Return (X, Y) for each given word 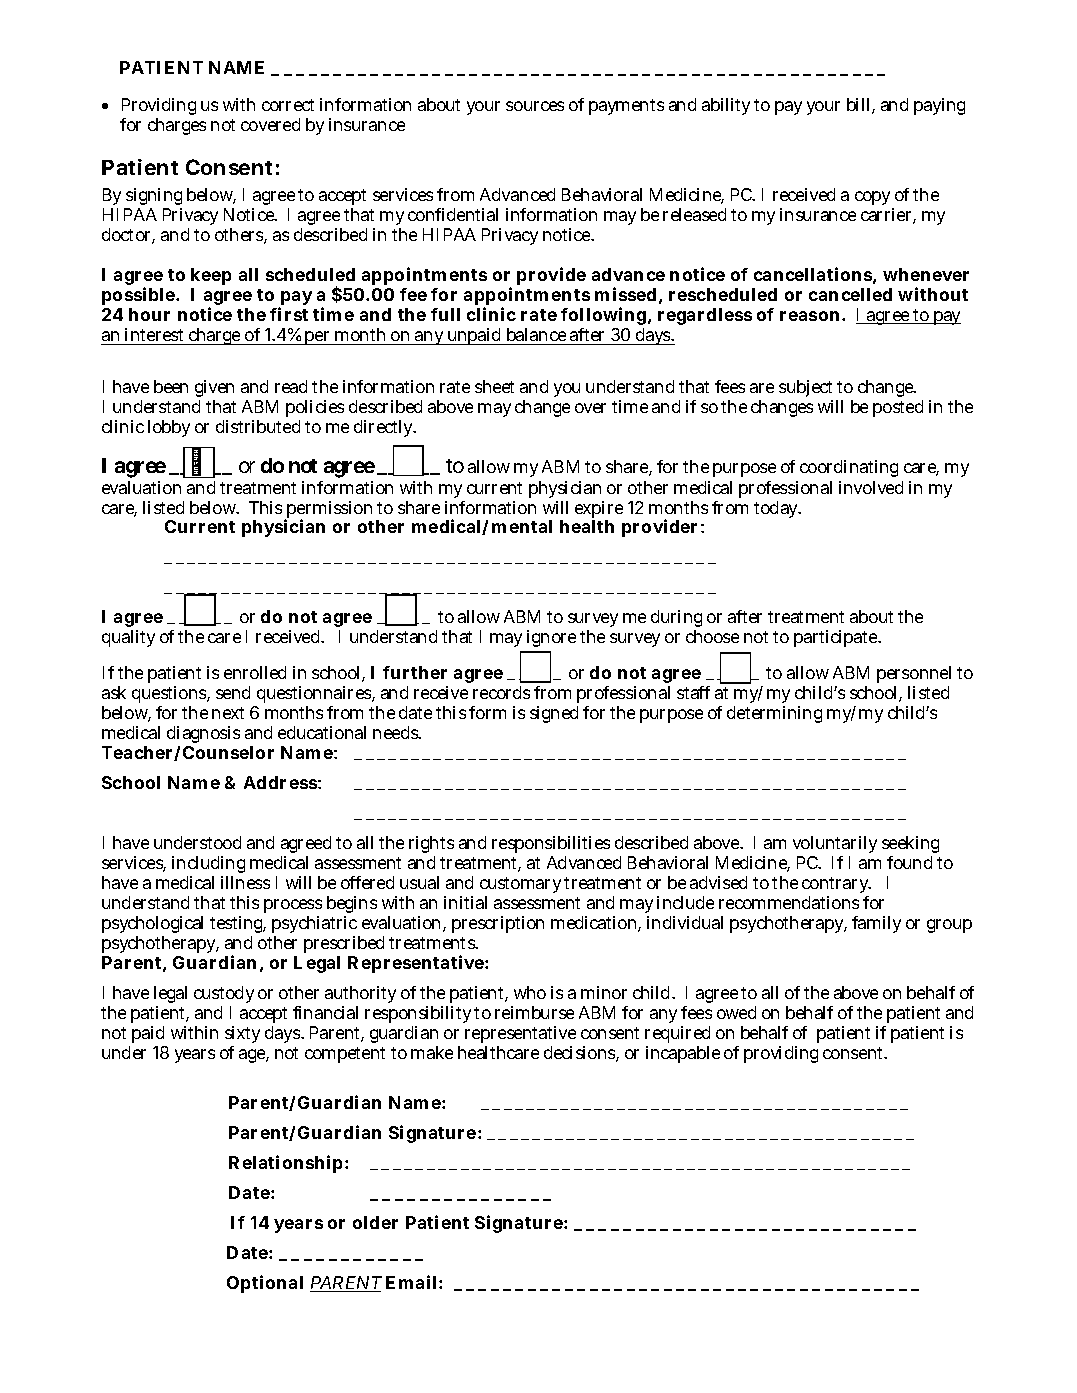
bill (860, 106)
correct (288, 105)
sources (535, 106)
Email (413, 1282)
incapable (683, 1054)
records (501, 692)
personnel (914, 676)
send (233, 692)
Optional (265, 1284)
